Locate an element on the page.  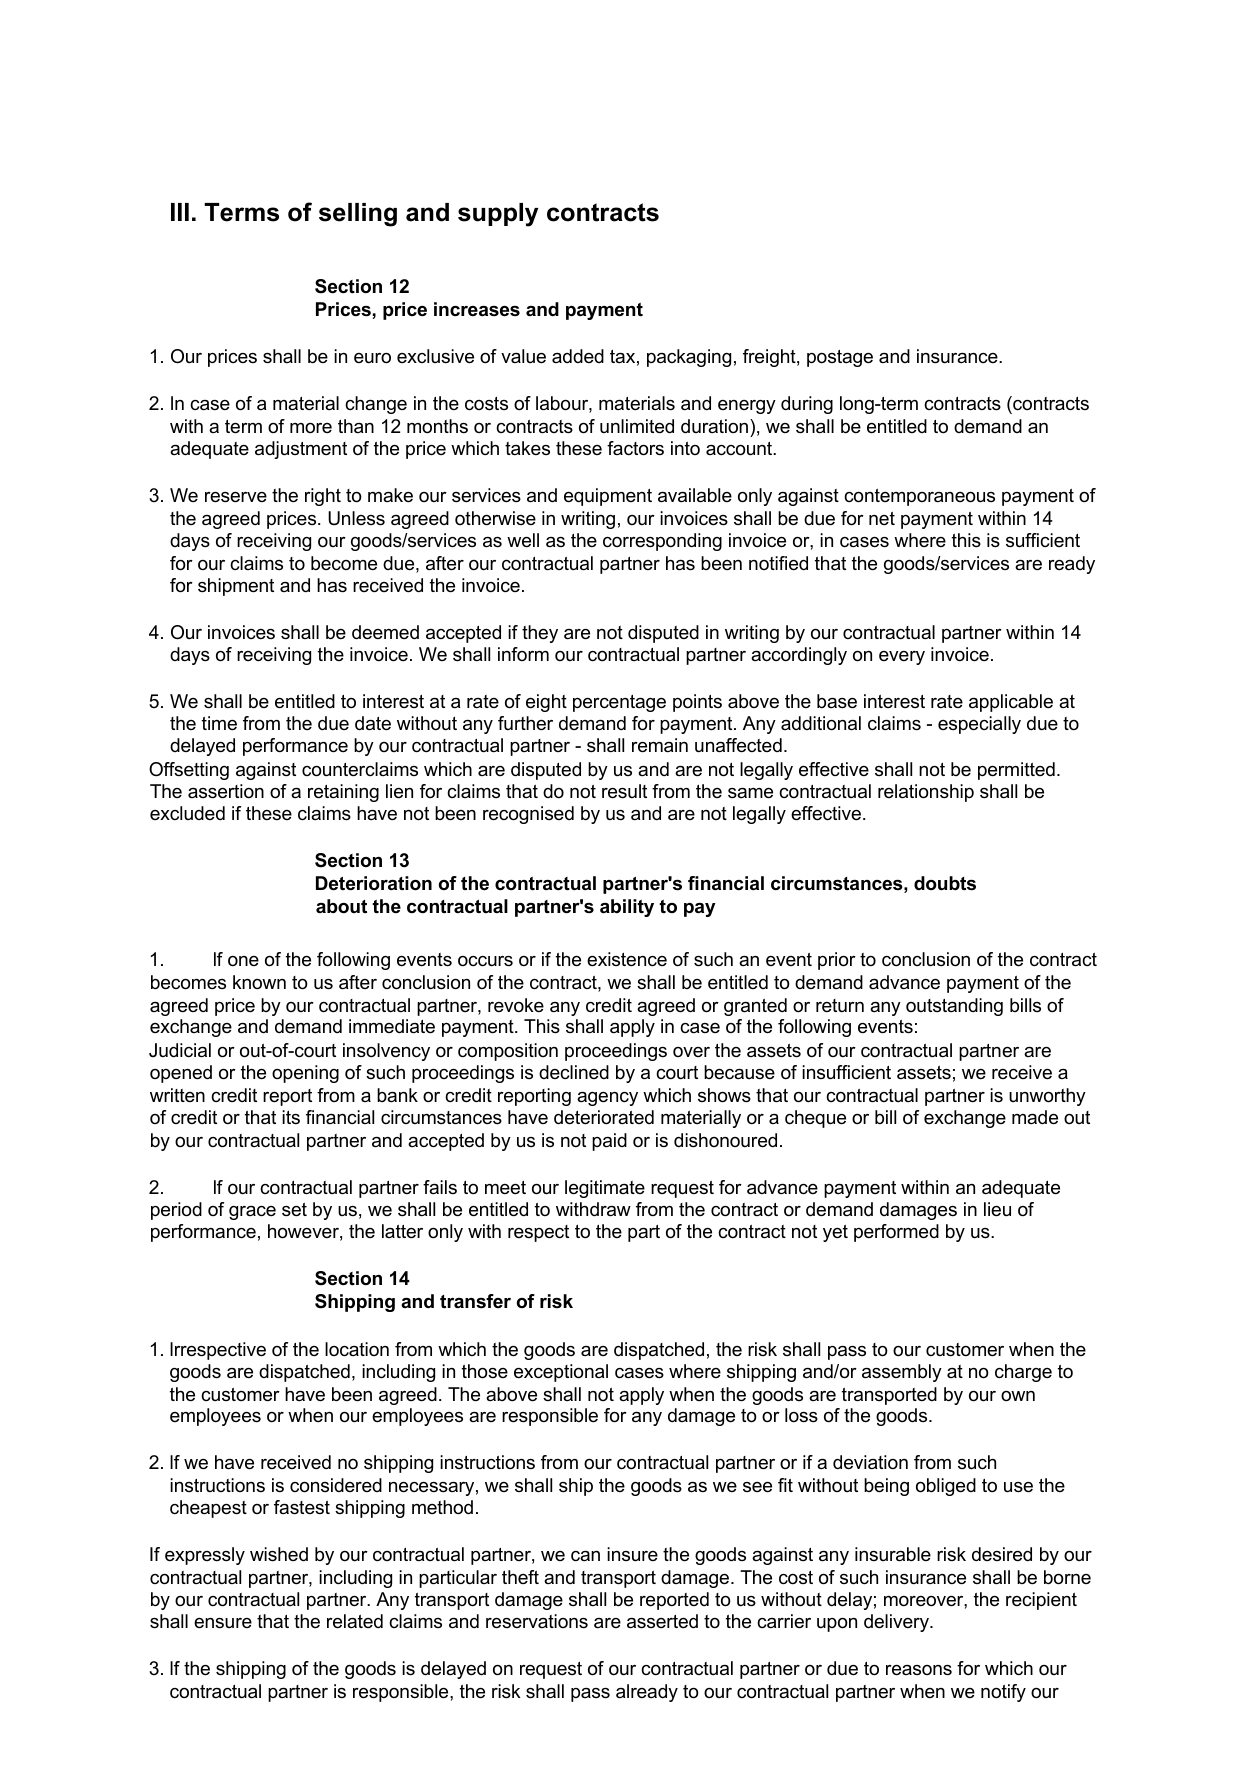
asserted is located at coordinates (662, 1621).
